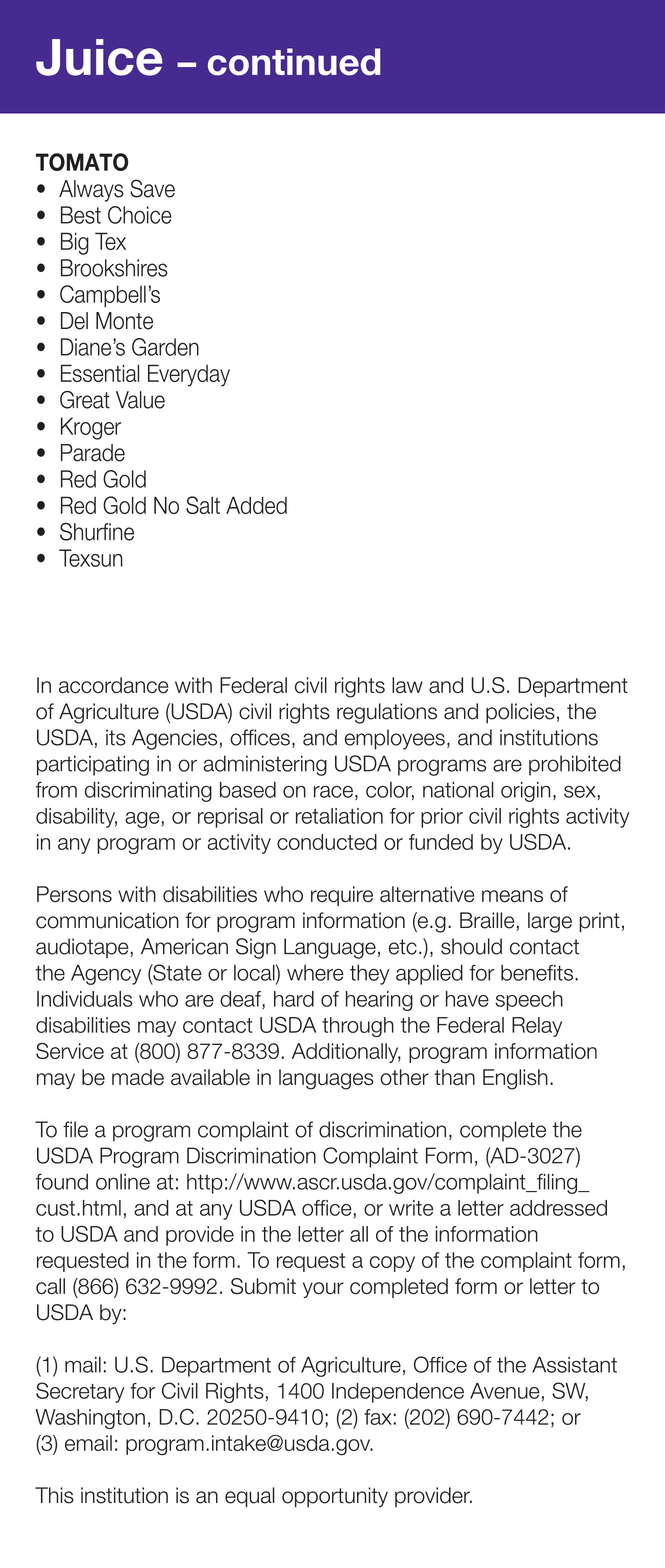 The width and height of the page is (665, 1568). What do you see at coordinates (515, 1079) in the page?
I see `English` at bounding box center [515, 1079].
